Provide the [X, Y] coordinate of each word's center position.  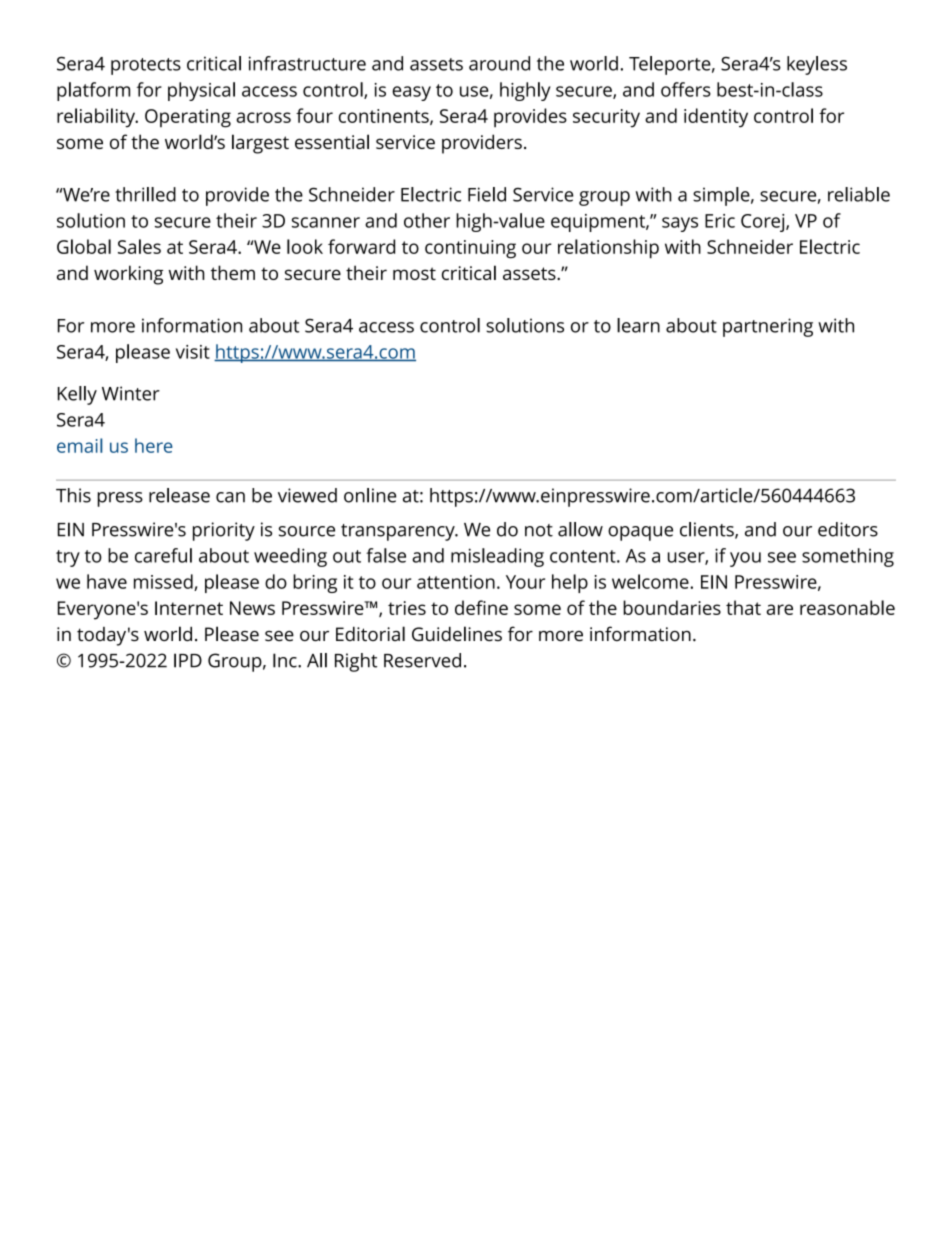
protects [146, 66]
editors [848, 529]
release [179, 495]
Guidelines [457, 633]
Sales [139, 246]
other [427, 220]
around [499, 63]
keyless [817, 65]
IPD [188, 660]
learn [638, 325]
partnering [768, 327]
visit [193, 352]
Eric [720, 221]
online [370, 495]
